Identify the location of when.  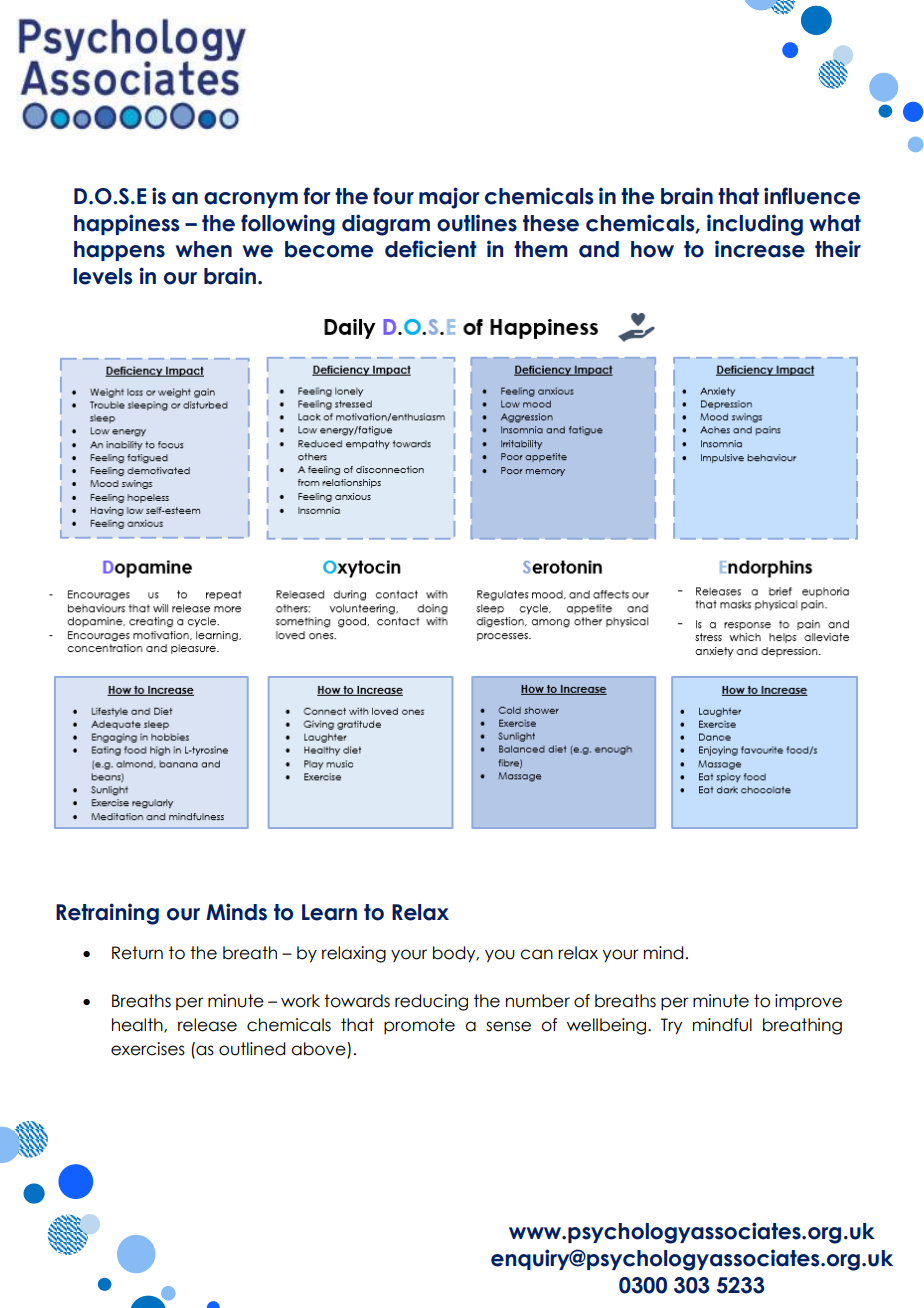
(204, 249).
